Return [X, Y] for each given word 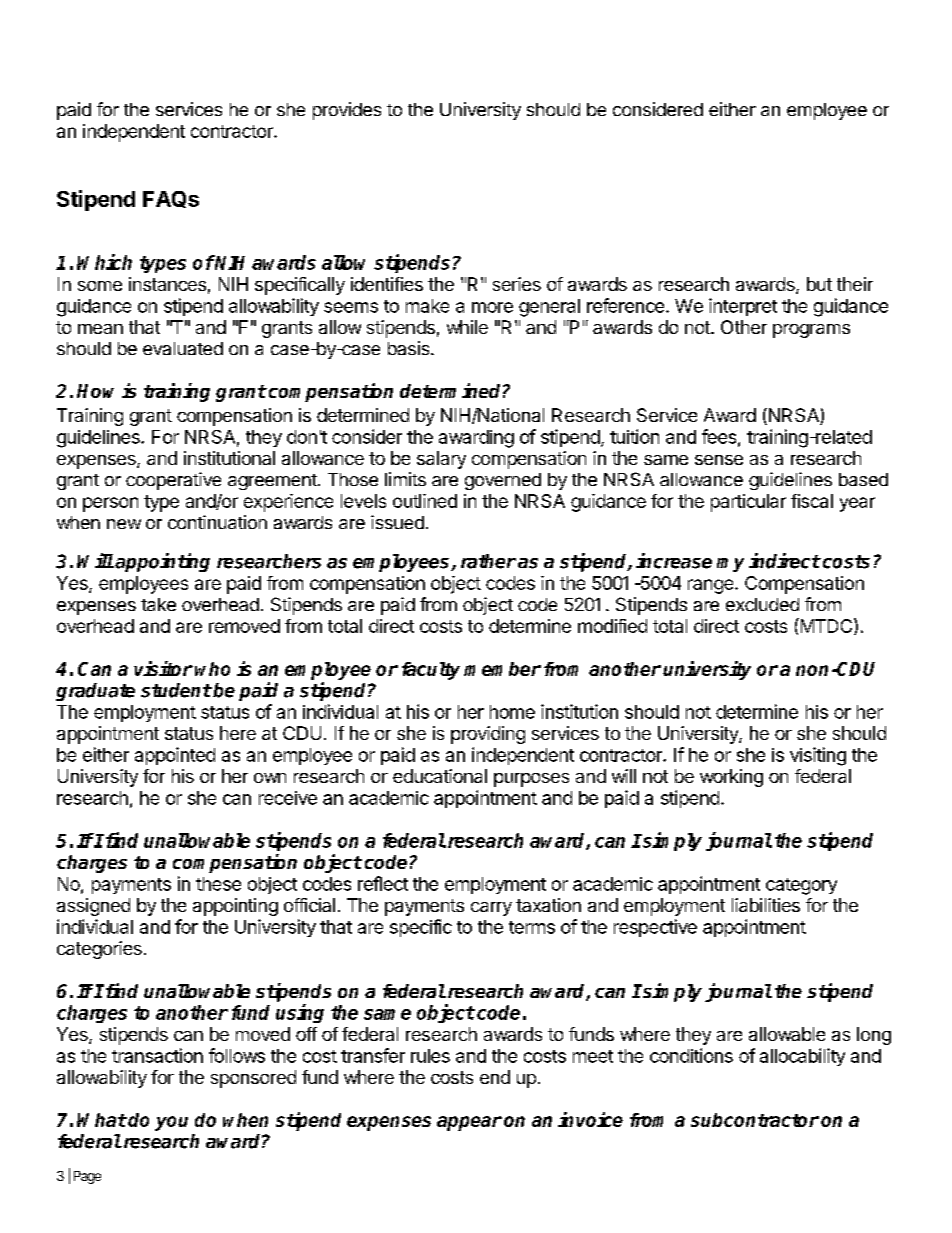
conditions [691, 1055]
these [218, 884]
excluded [762, 604]
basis [410, 348]
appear [469, 1123]
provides [347, 111]
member [502, 669]
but [819, 284]
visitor [163, 668]
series [517, 284]
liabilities [766, 905]
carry [491, 909]
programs [811, 331]
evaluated [183, 348]
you [171, 1123]
